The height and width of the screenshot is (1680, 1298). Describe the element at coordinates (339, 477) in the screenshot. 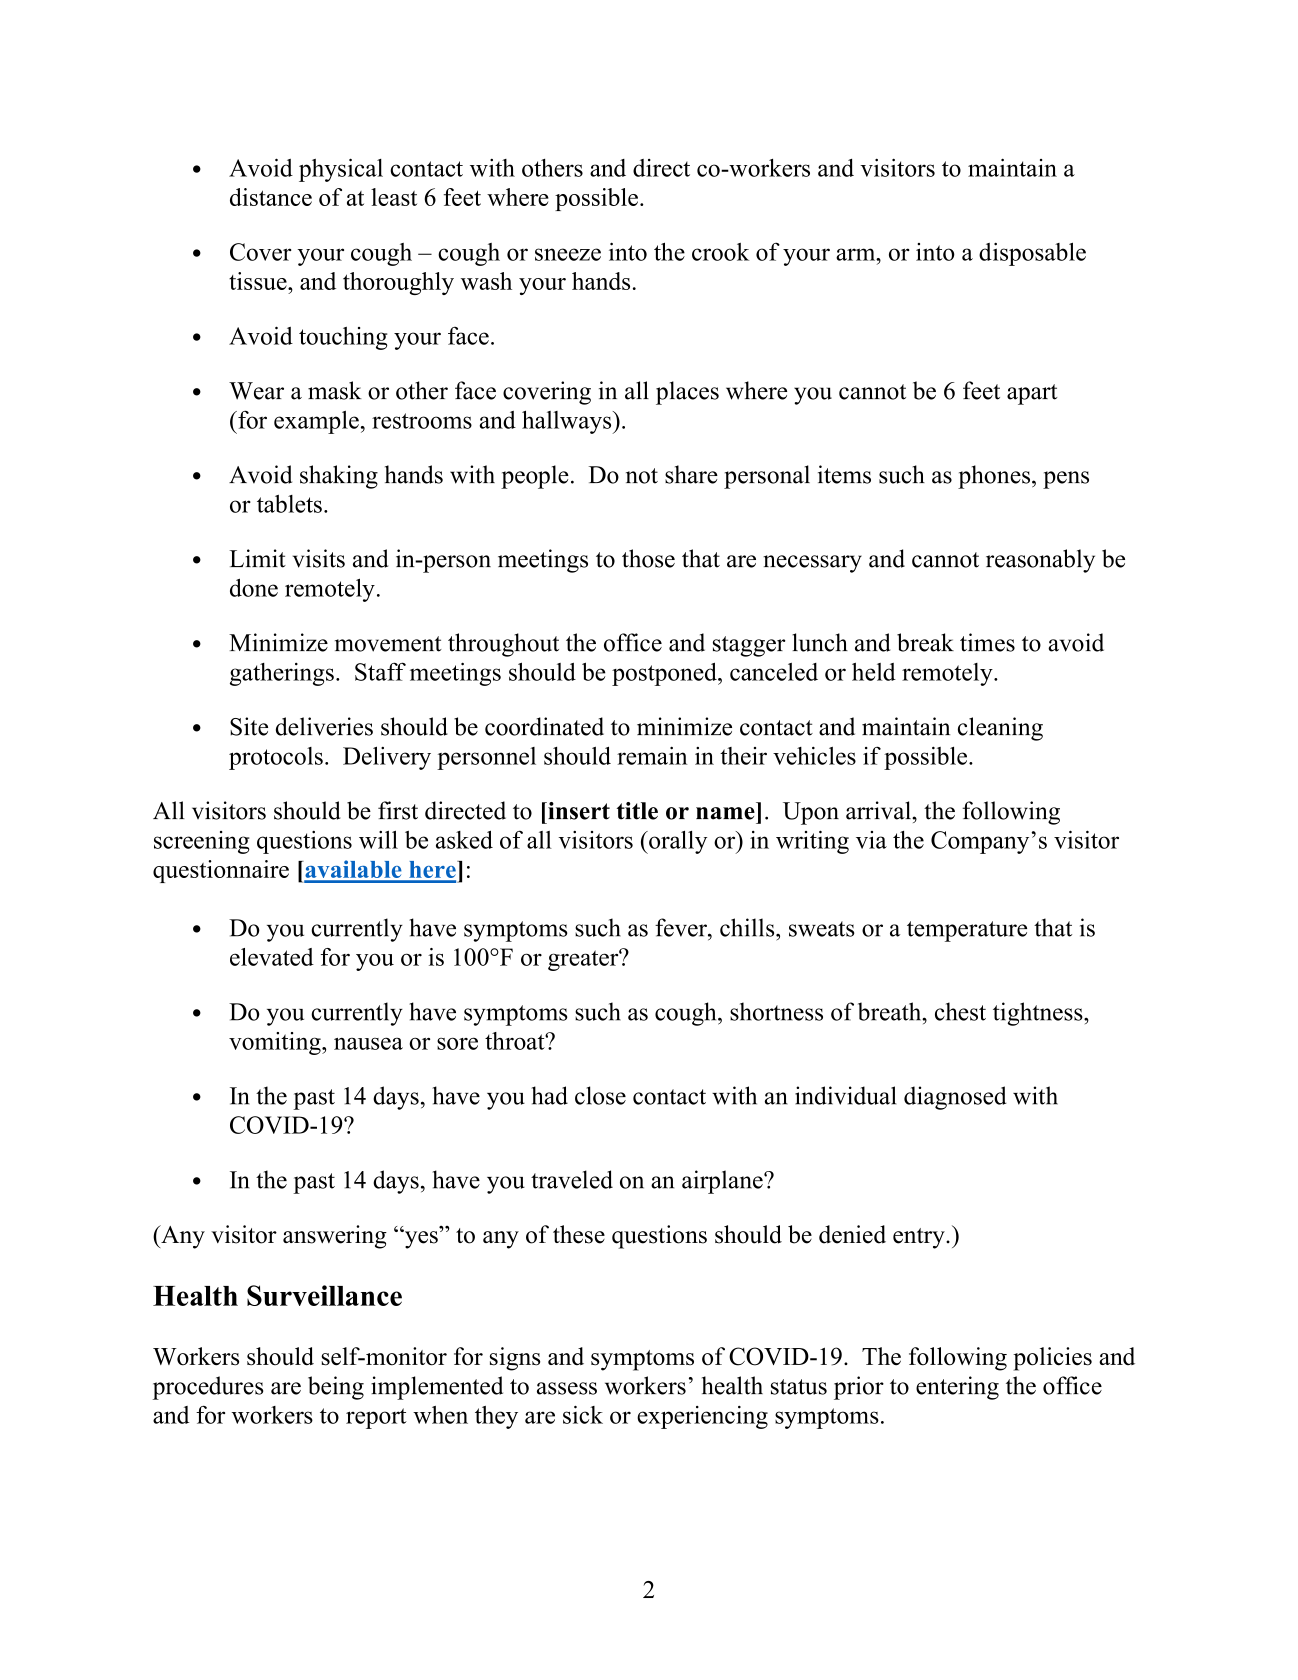

I see `shaking` at that location.
